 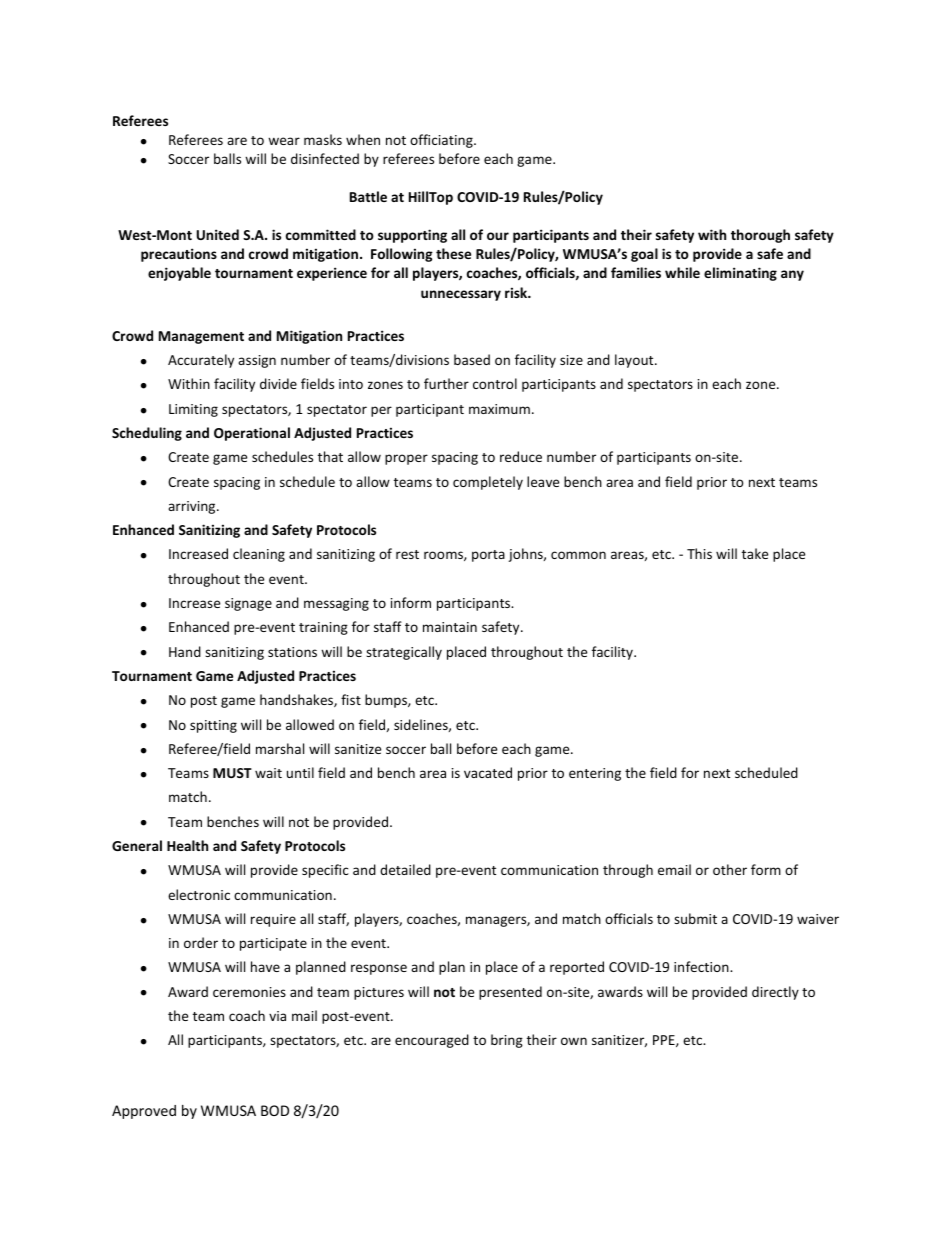 What do you see at coordinates (507, 1041) in the image?
I see `bring` at bounding box center [507, 1041].
